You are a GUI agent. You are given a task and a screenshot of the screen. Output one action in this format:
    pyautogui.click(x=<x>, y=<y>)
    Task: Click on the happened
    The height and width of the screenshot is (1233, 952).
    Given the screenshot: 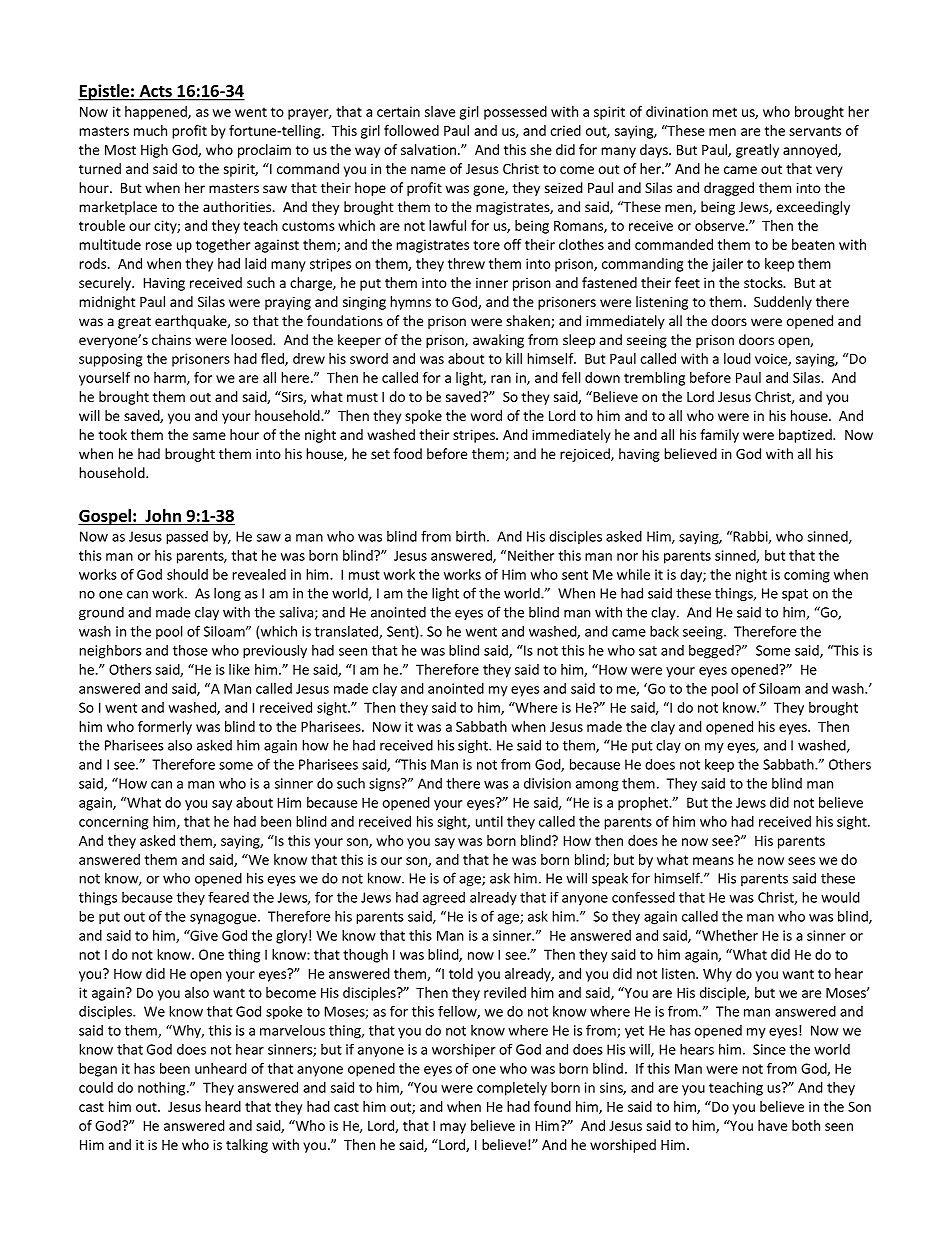 What is the action you would take?
    pyautogui.click(x=157, y=113)
